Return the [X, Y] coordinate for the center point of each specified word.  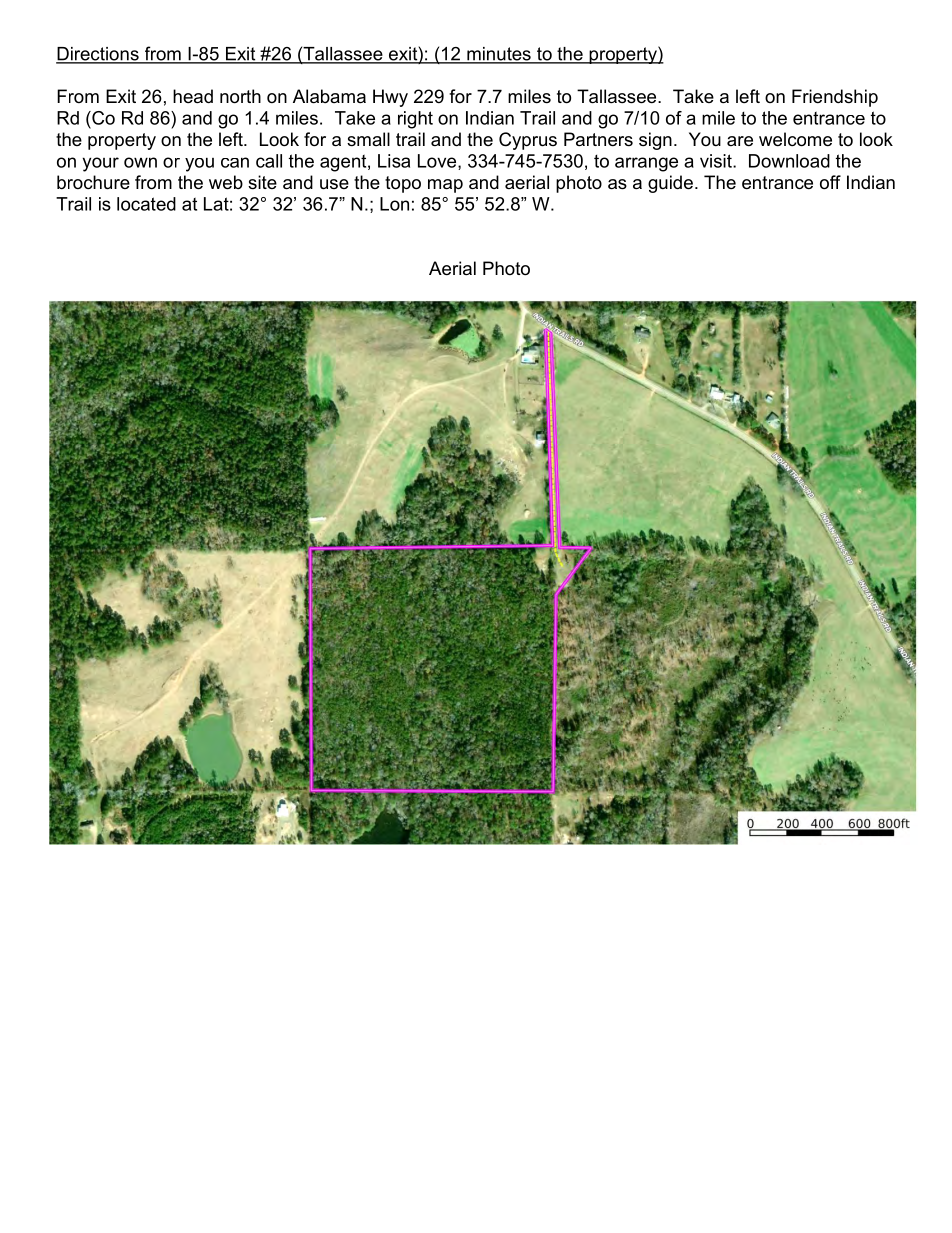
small [368, 139]
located [146, 204]
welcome [795, 139]
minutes [499, 55]
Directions [98, 55]
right [415, 120]
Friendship [835, 98]
